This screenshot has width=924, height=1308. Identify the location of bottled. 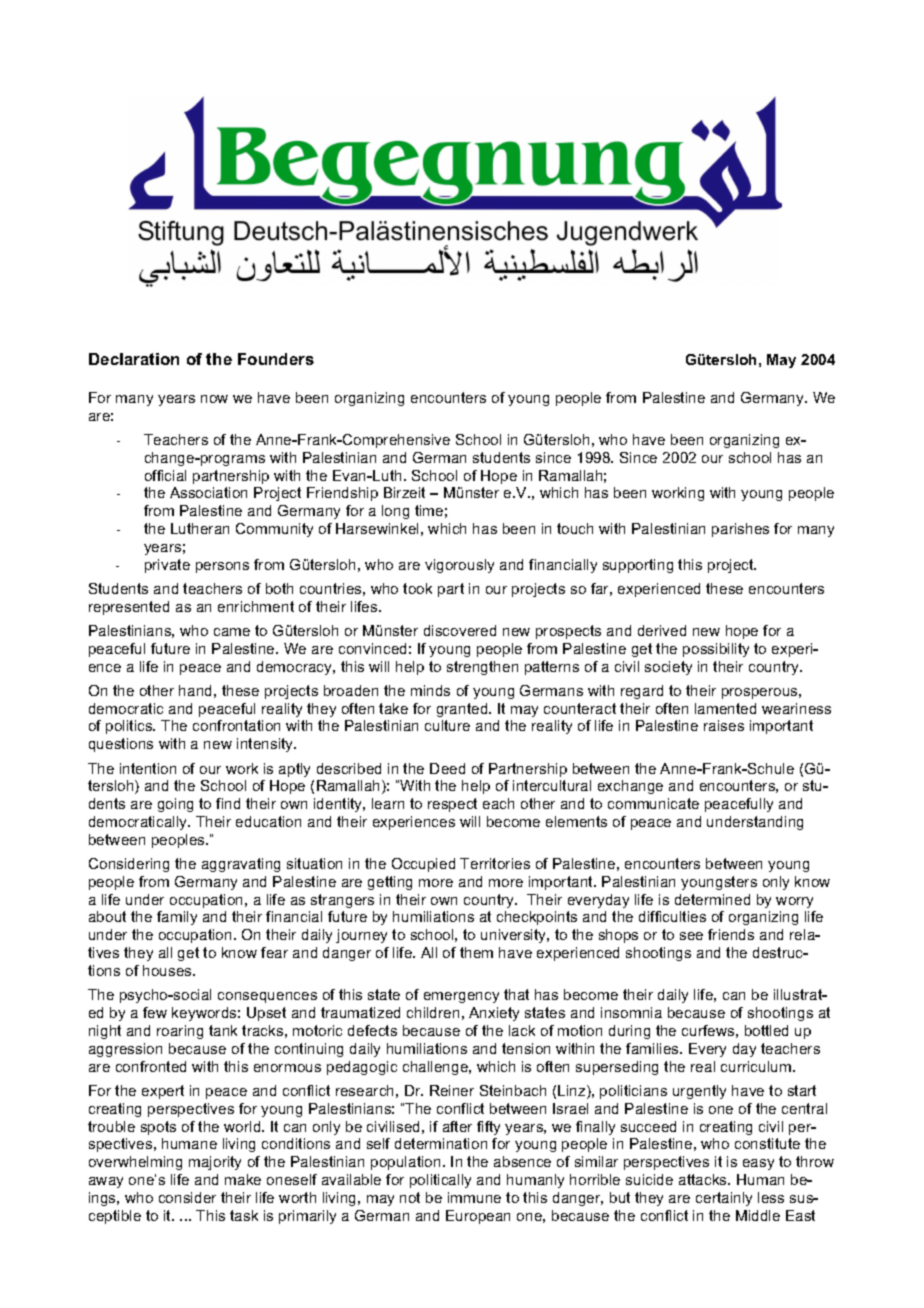
(766, 1030).
